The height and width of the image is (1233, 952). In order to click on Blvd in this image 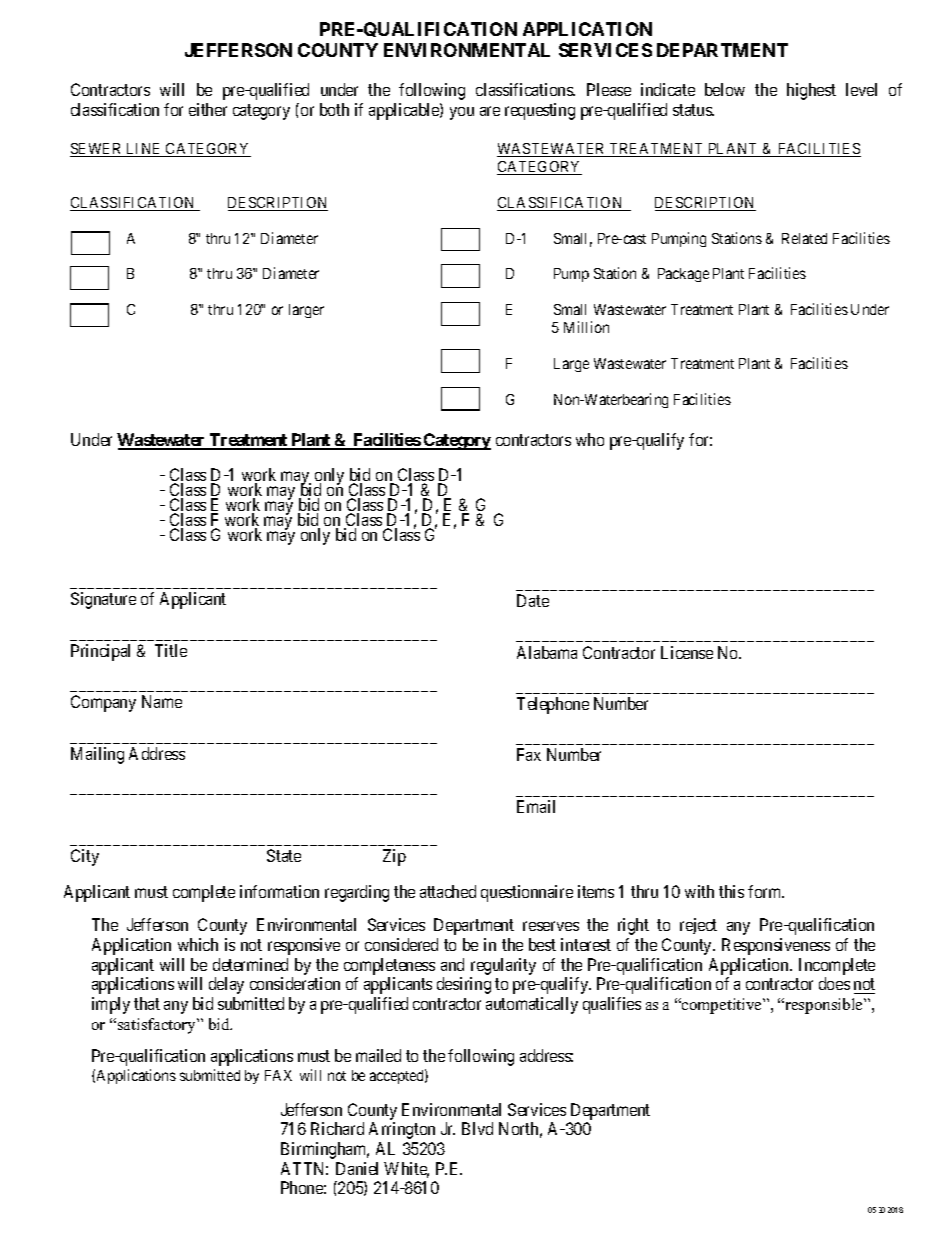, I will do `click(477, 1128)`.
